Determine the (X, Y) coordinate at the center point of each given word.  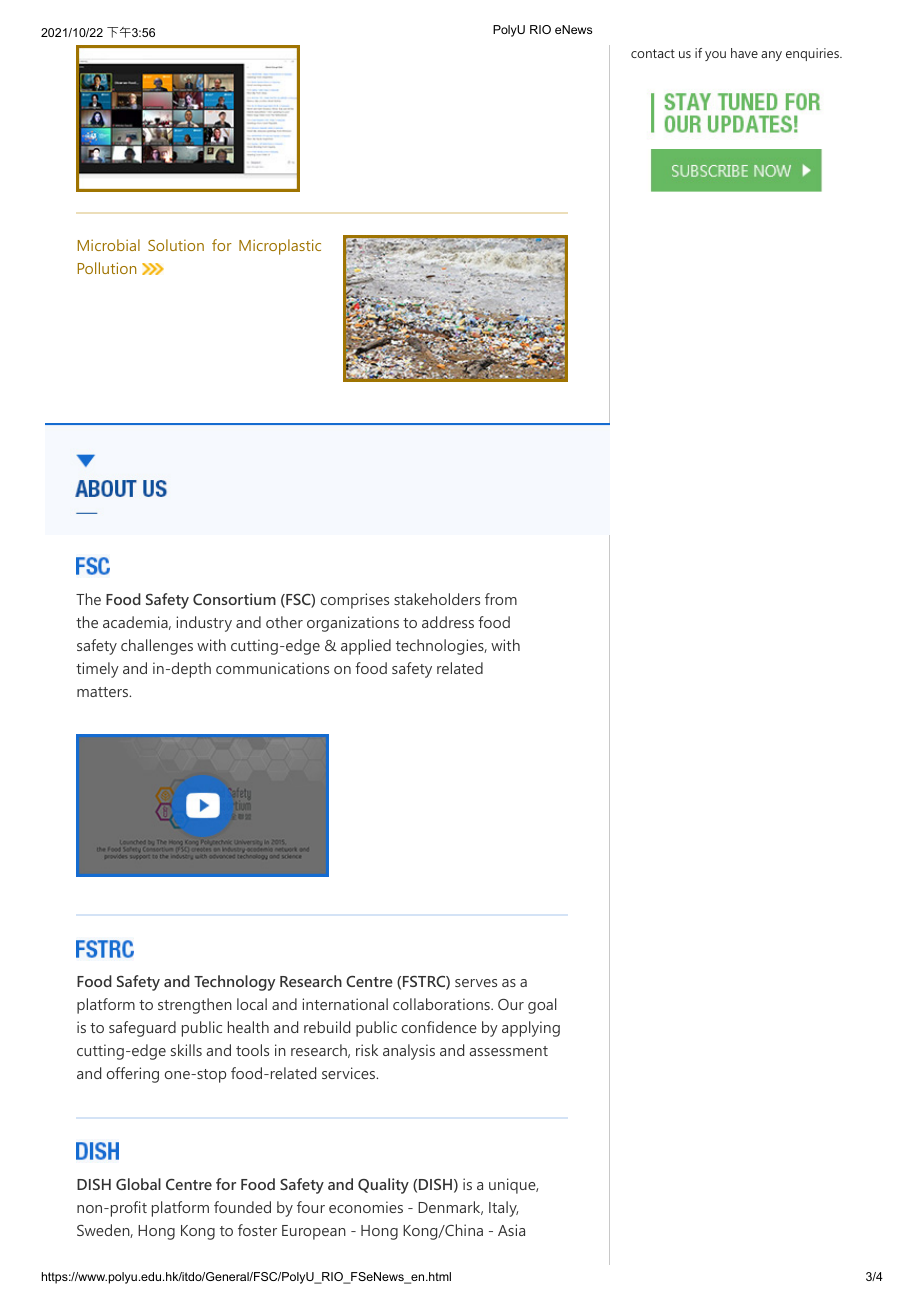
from (501, 599)
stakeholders (437, 599)
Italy (503, 1209)
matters (104, 692)
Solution (176, 245)
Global (138, 1184)
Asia (511, 1230)
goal (542, 1006)
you (715, 56)
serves (476, 983)
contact (653, 53)
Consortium (234, 599)
